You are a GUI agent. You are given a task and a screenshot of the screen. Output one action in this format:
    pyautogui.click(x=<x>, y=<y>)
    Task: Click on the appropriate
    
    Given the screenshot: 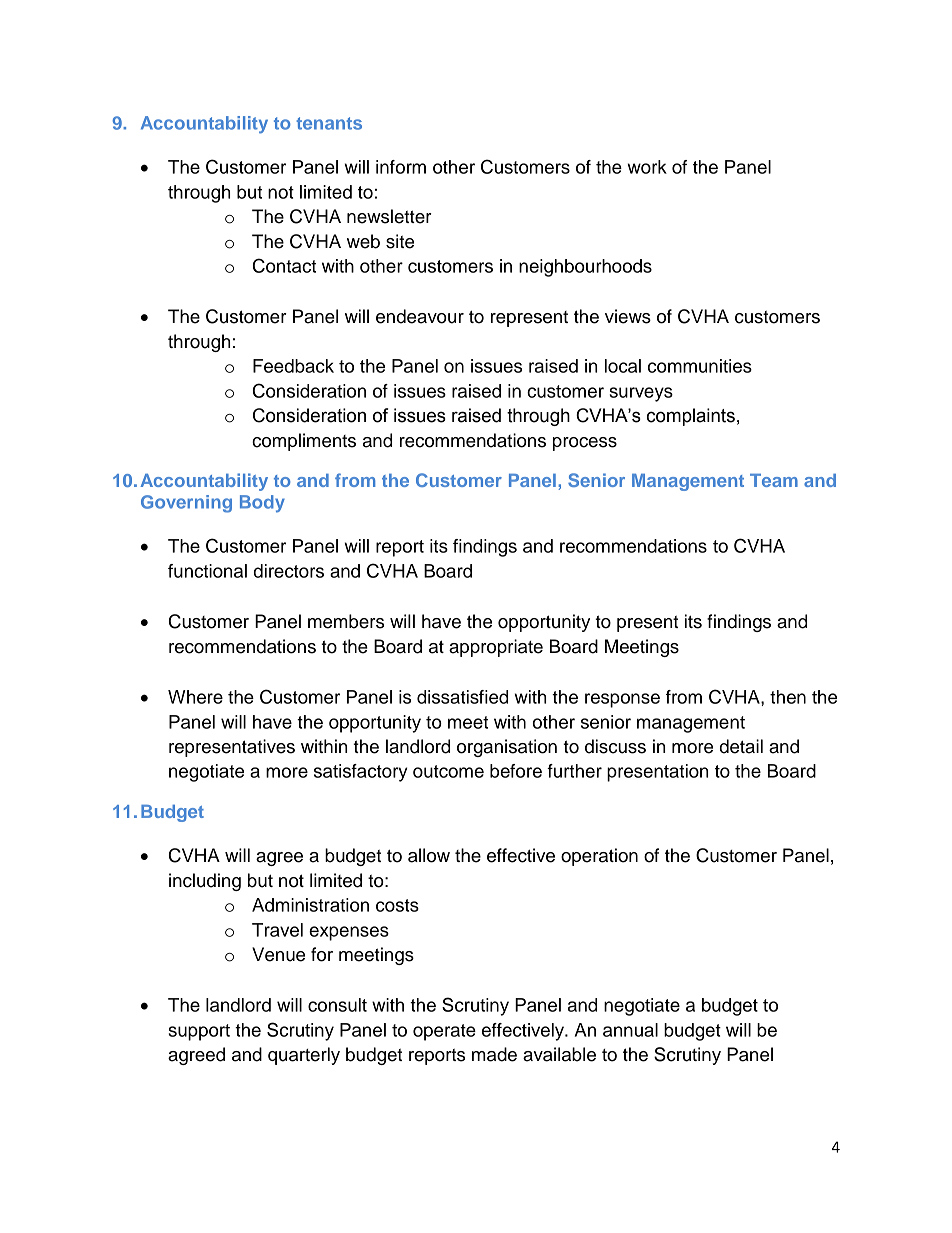 What is the action you would take?
    pyautogui.click(x=496, y=648)
